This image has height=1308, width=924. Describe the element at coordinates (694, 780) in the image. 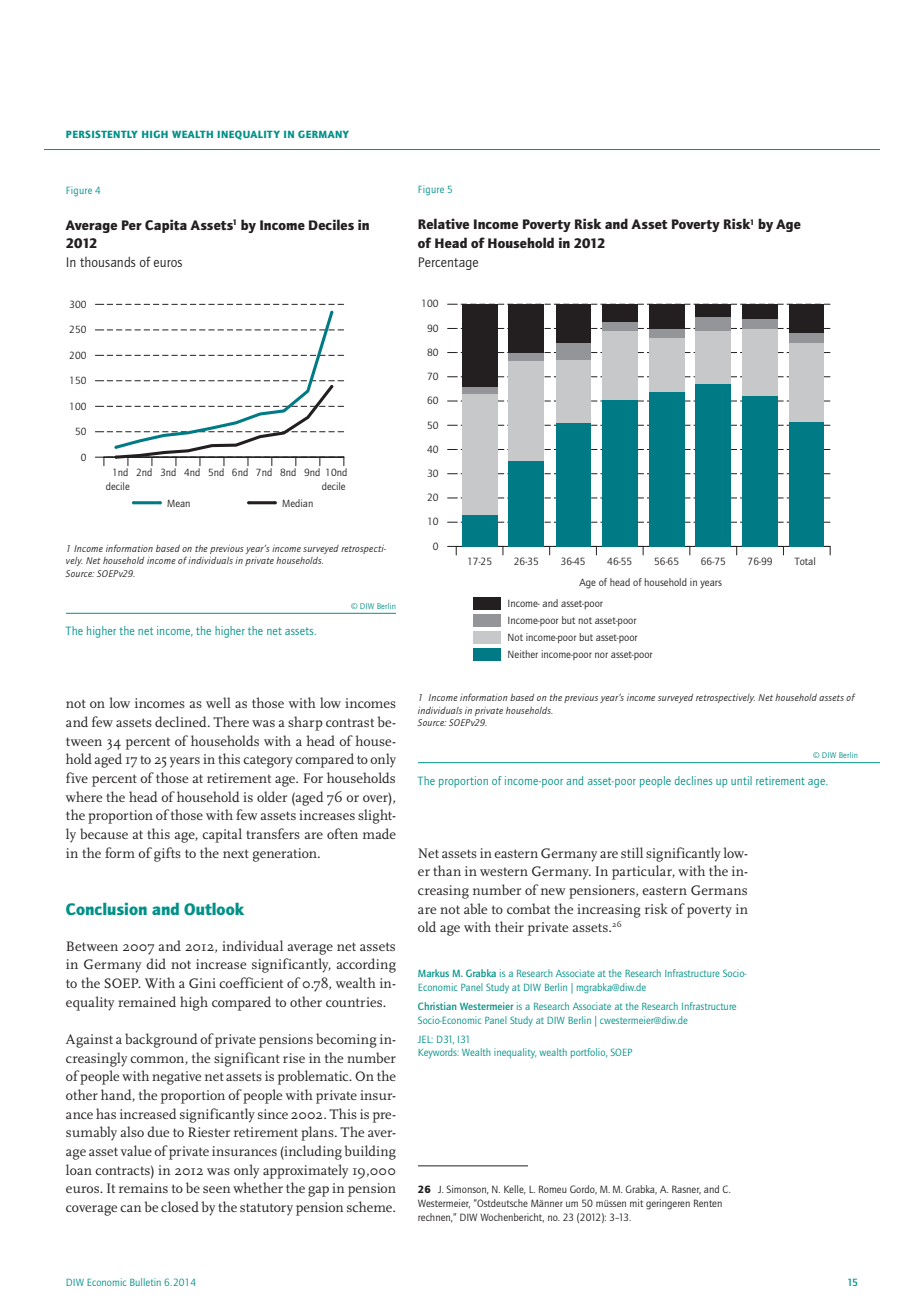

I see `declines` at that location.
